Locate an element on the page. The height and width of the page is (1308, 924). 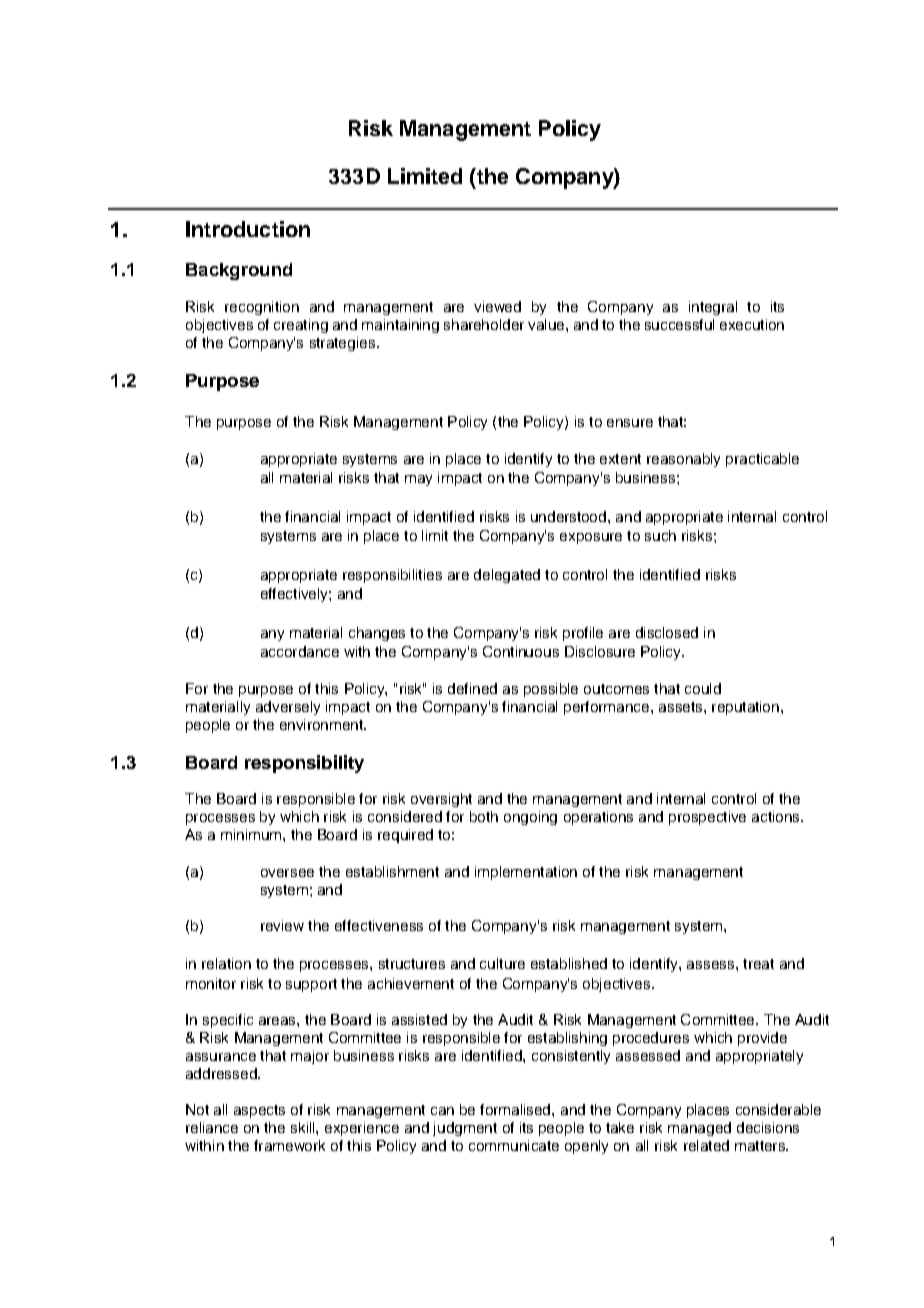
effectively is located at coordinates (295, 595).
